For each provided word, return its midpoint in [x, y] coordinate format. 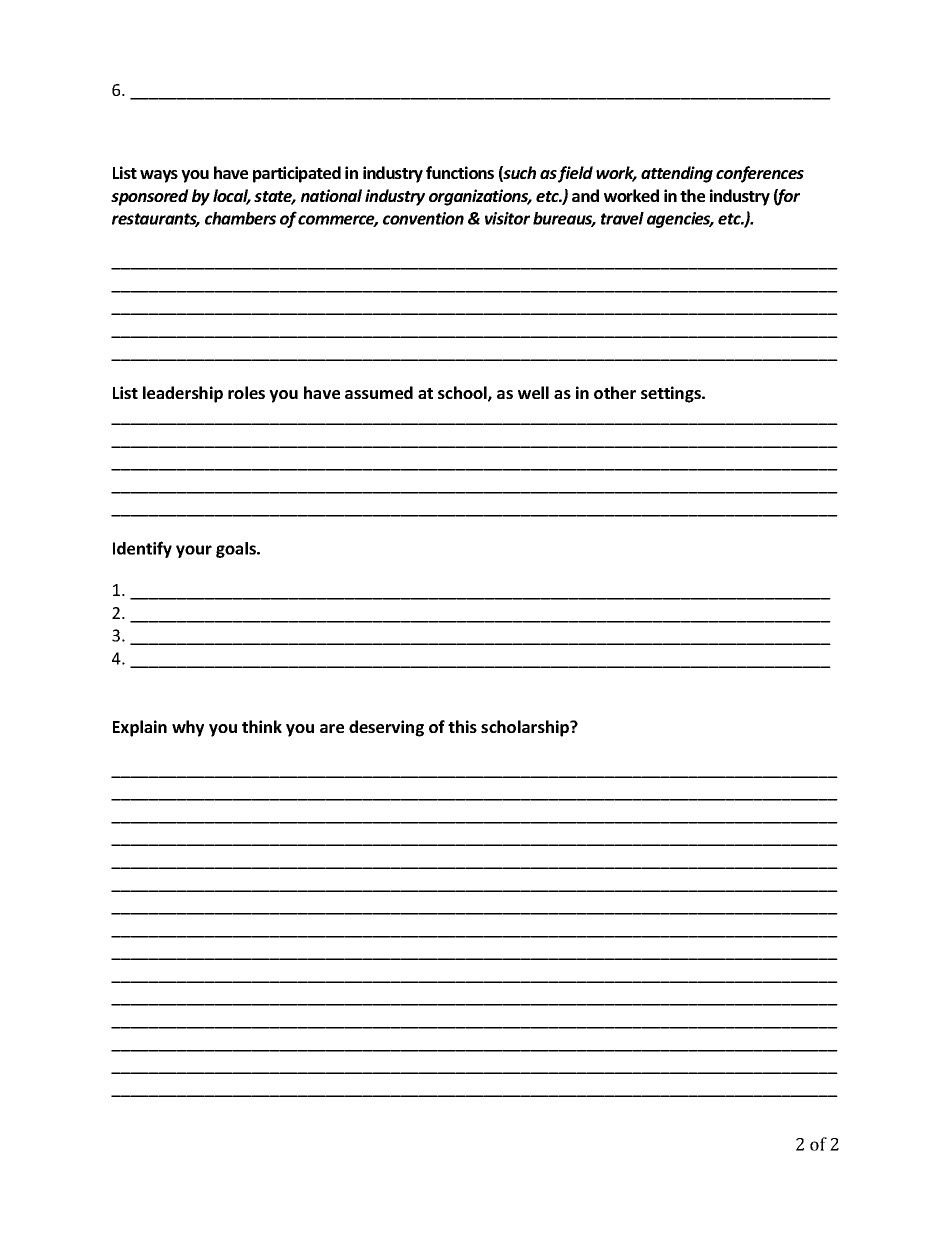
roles [246, 392]
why [188, 728]
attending [677, 174]
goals [237, 550]
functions [460, 172]
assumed [379, 392]
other [615, 392]
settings [672, 394]
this [462, 726]
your [194, 551]
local [232, 197]
